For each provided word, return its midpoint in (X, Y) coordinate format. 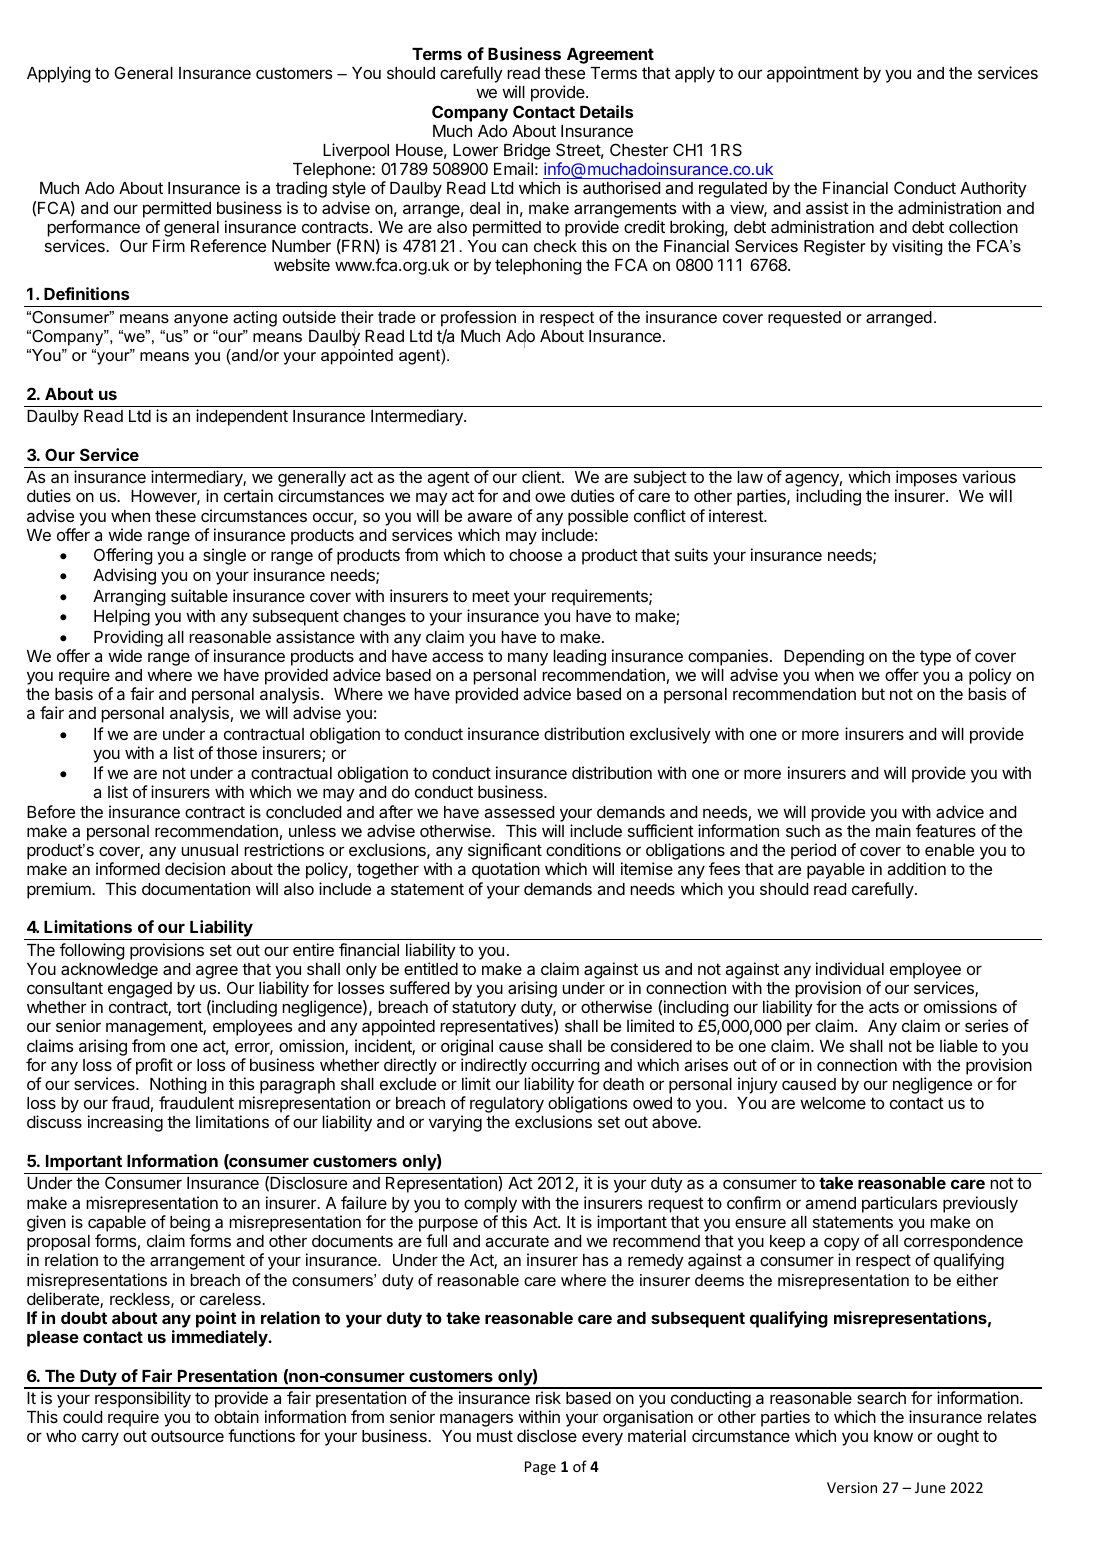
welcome (833, 1103)
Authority (993, 189)
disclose (547, 1435)
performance (93, 228)
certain (248, 495)
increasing (125, 1123)
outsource (187, 1436)
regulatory (507, 1105)
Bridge (527, 153)
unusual (209, 850)
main (893, 830)
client (542, 476)
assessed (519, 812)
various (989, 476)
